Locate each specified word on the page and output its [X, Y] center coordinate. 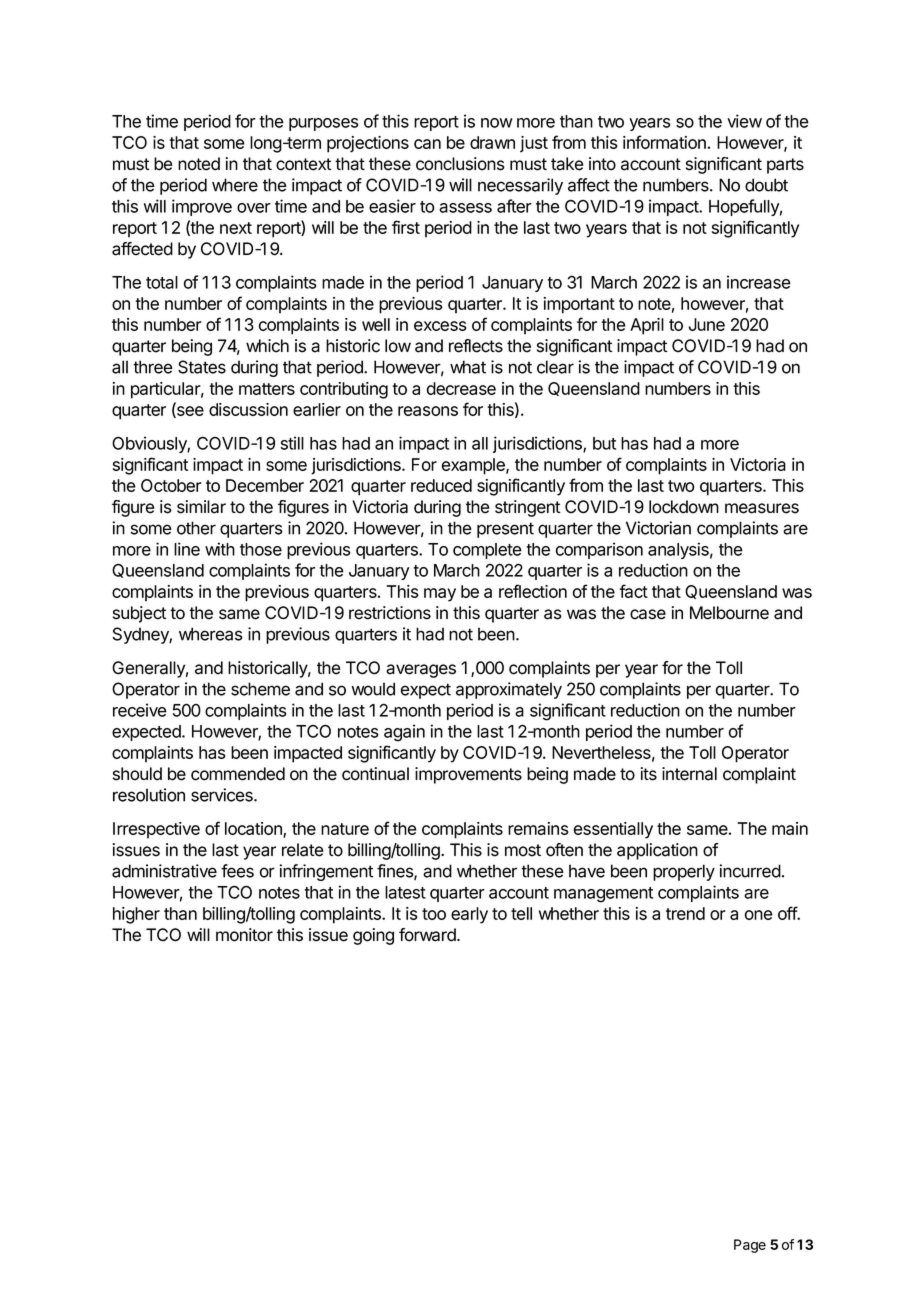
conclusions [460, 164]
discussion [248, 409]
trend [685, 913]
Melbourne [729, 613]
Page [750, 1246]
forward [428, 935]
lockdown [684, 507]
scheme [260, 689]
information [664, 142]
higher [136, 915]
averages [421, 671]
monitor [244, 935]
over [254, 208]
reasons [428, 411]
